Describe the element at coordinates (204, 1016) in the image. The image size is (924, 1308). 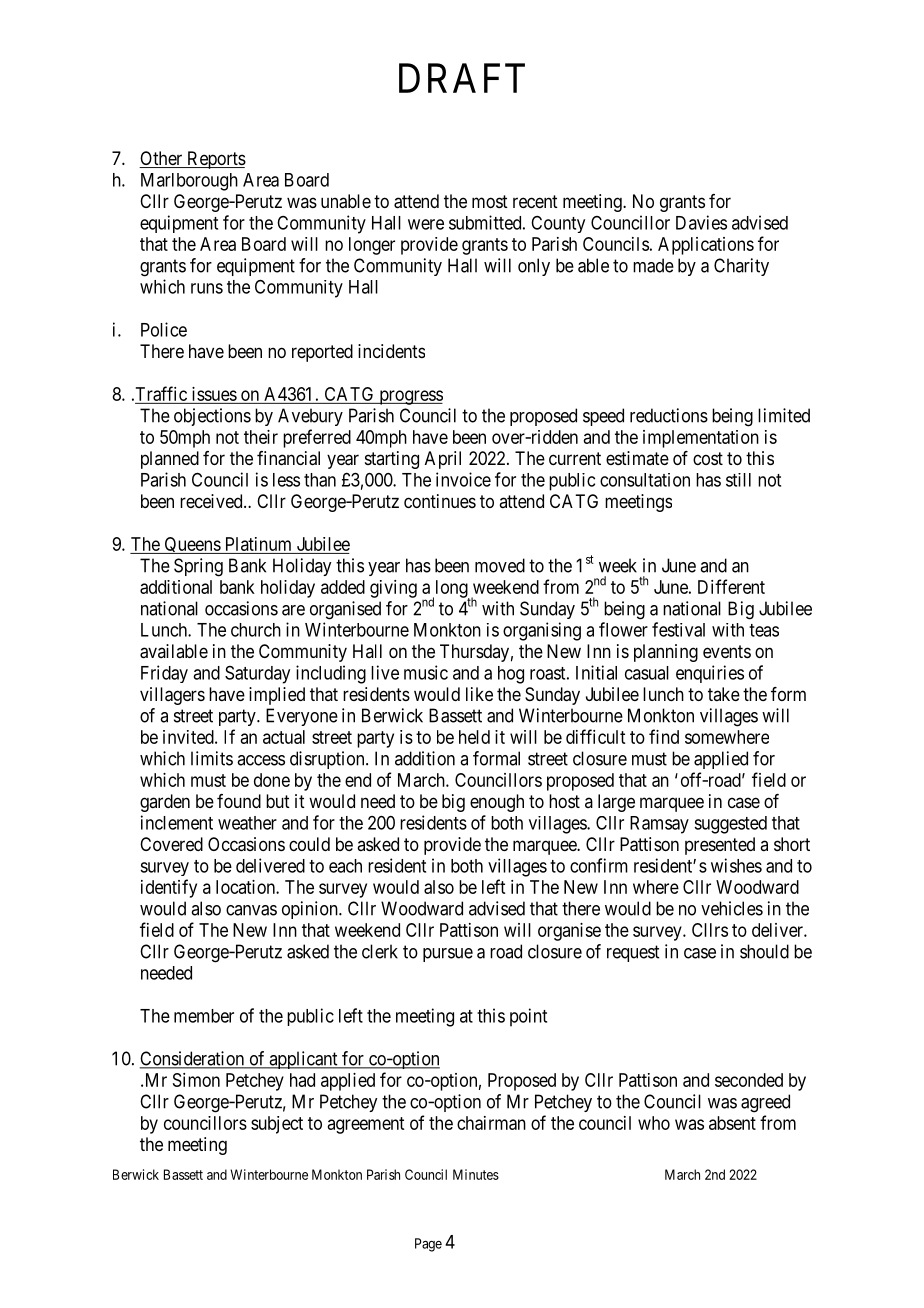
I see `member` at that location.
